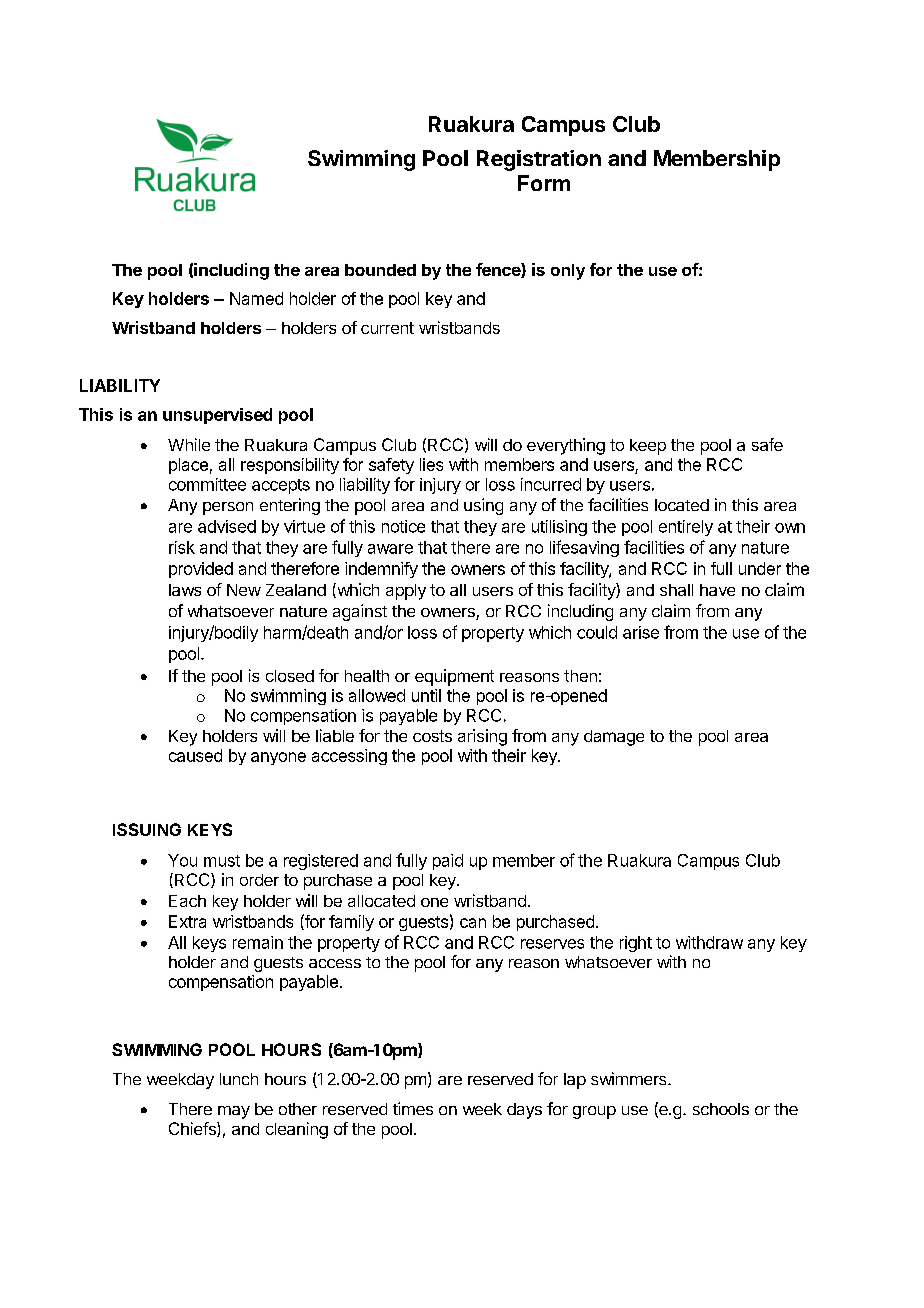 This screenshot has height=1308, width=924. What do you see at coordinates (648, 447) in the screenshot?
I see `keep` at bounding box center [648, 447].
